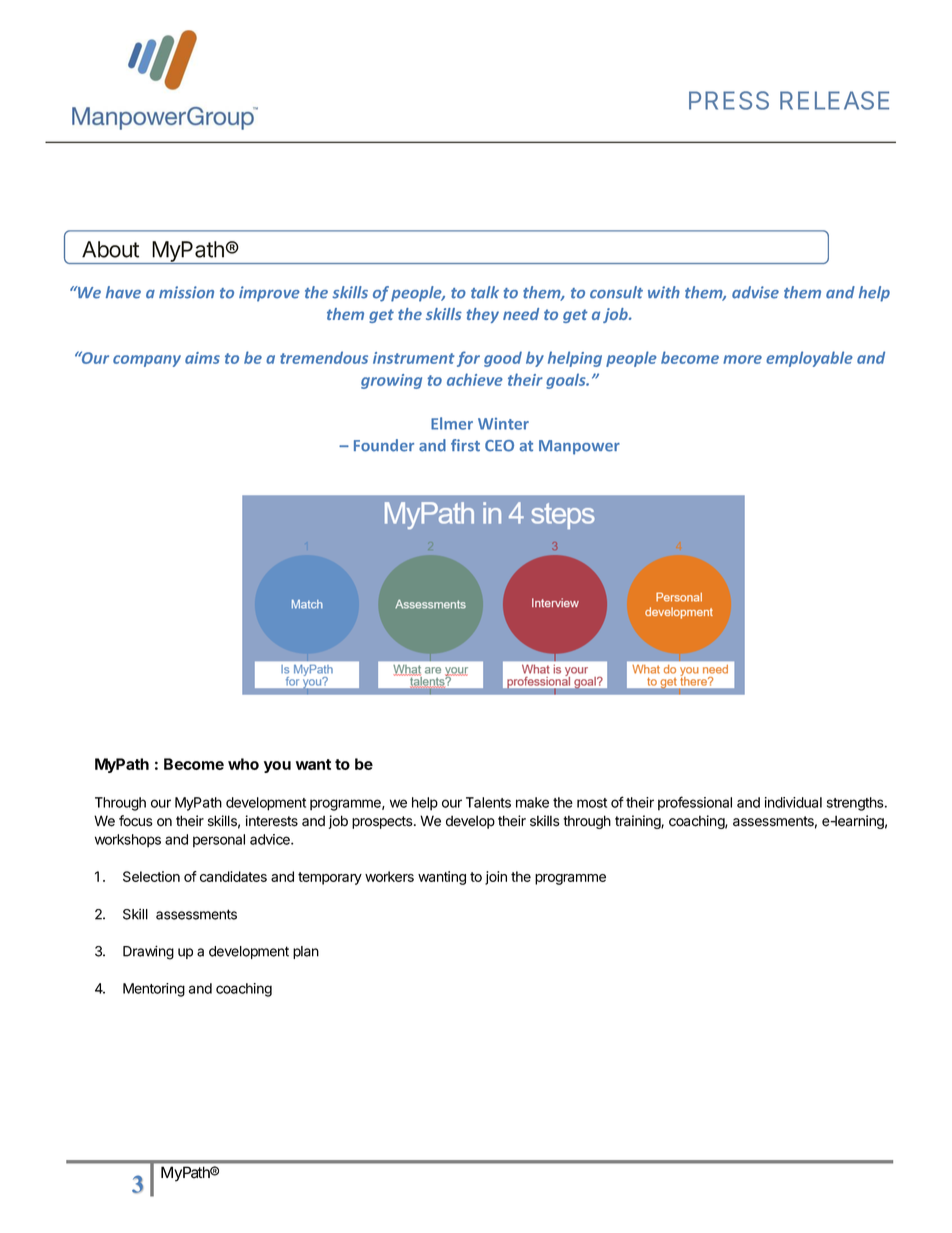 The height and width of the screenshot is (1233, 952). Describe the element at coordinates (834, 100) in the screenshot. I see `RELEASE` at that location.
